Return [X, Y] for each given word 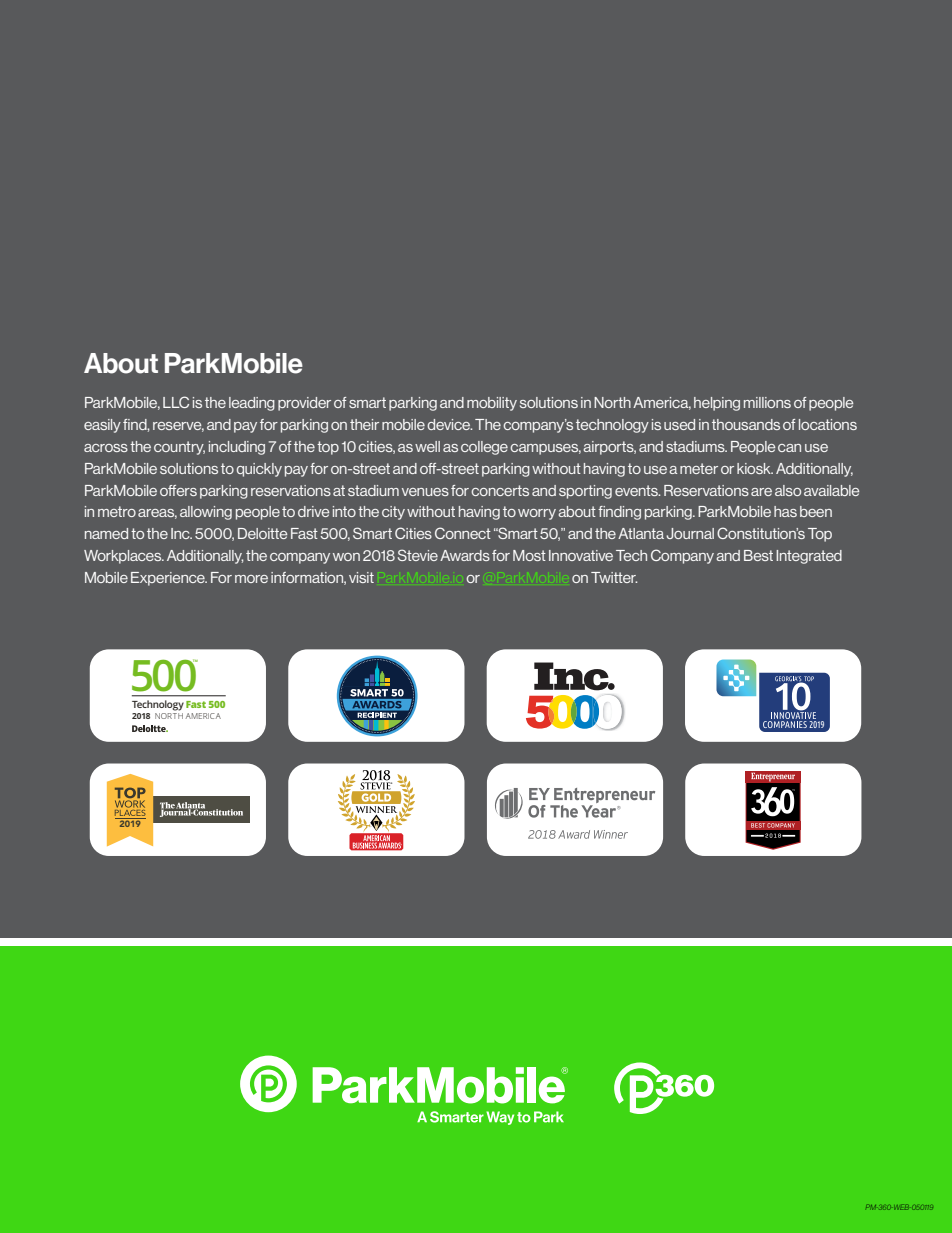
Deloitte [262, 533]
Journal [690, 533]
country [179, 448]
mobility [492, 404]
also [788, 490]
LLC [176, 402]
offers [178, 490]
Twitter [614, 577]
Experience [169, 579]
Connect [463, 533]
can [789, 448]
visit [361, 577]
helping [717, 404]
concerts [500, 490]
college [484, 448]
